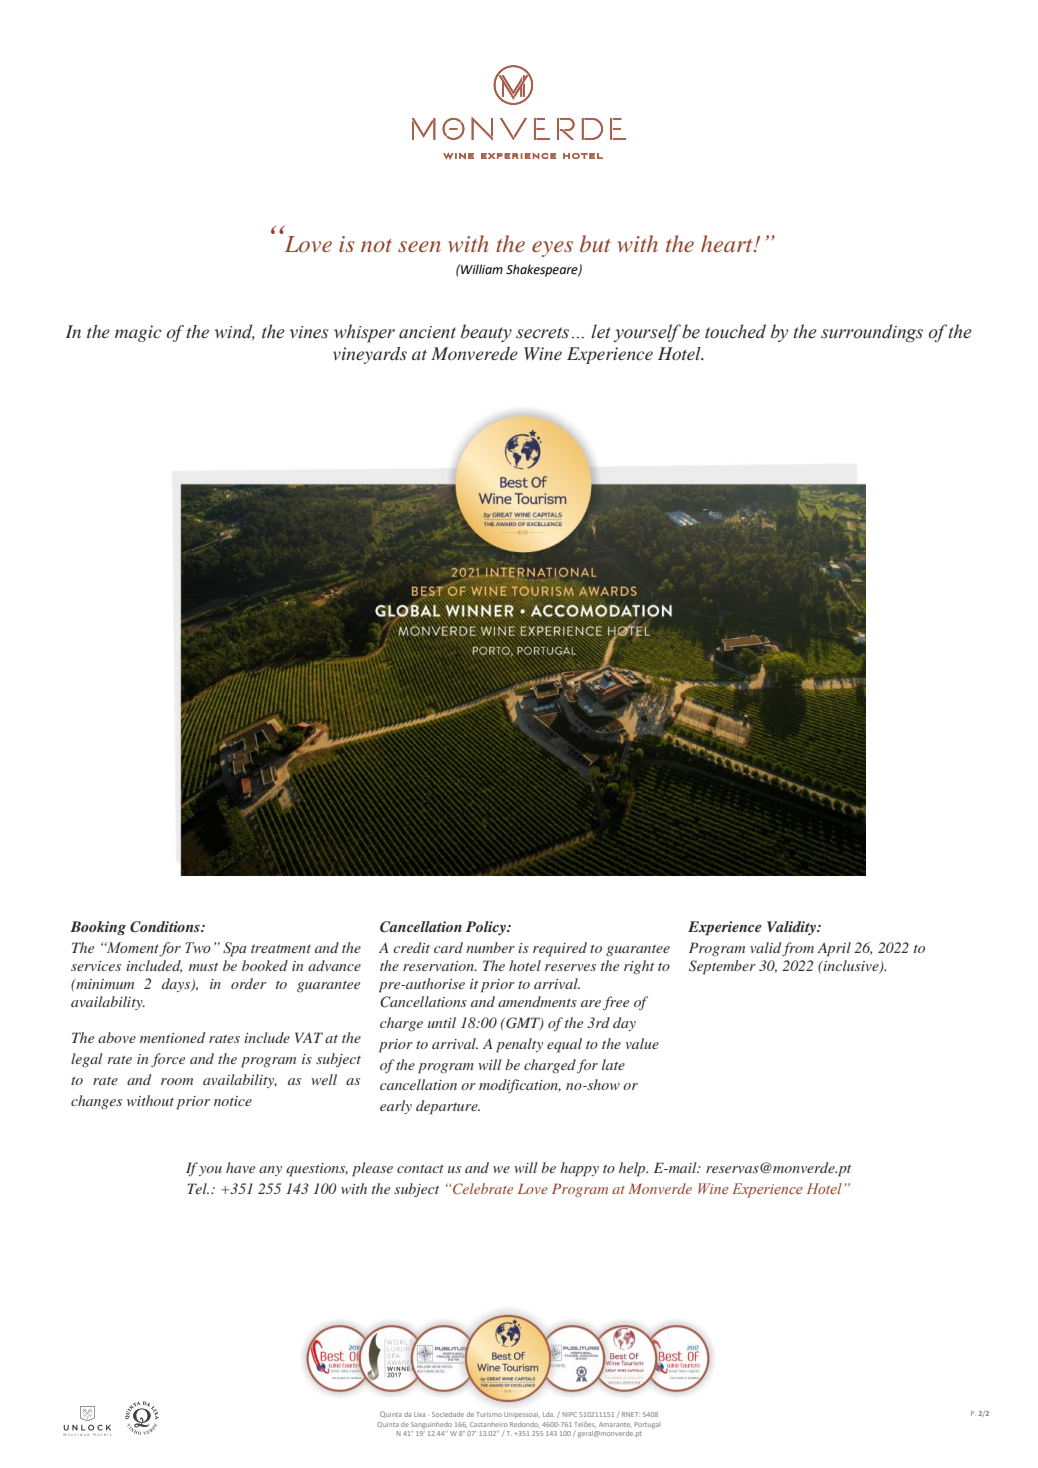  What do you see at coordinates (486, 333) in the image?
I see `beauty` at bounding box center [486, 333].
